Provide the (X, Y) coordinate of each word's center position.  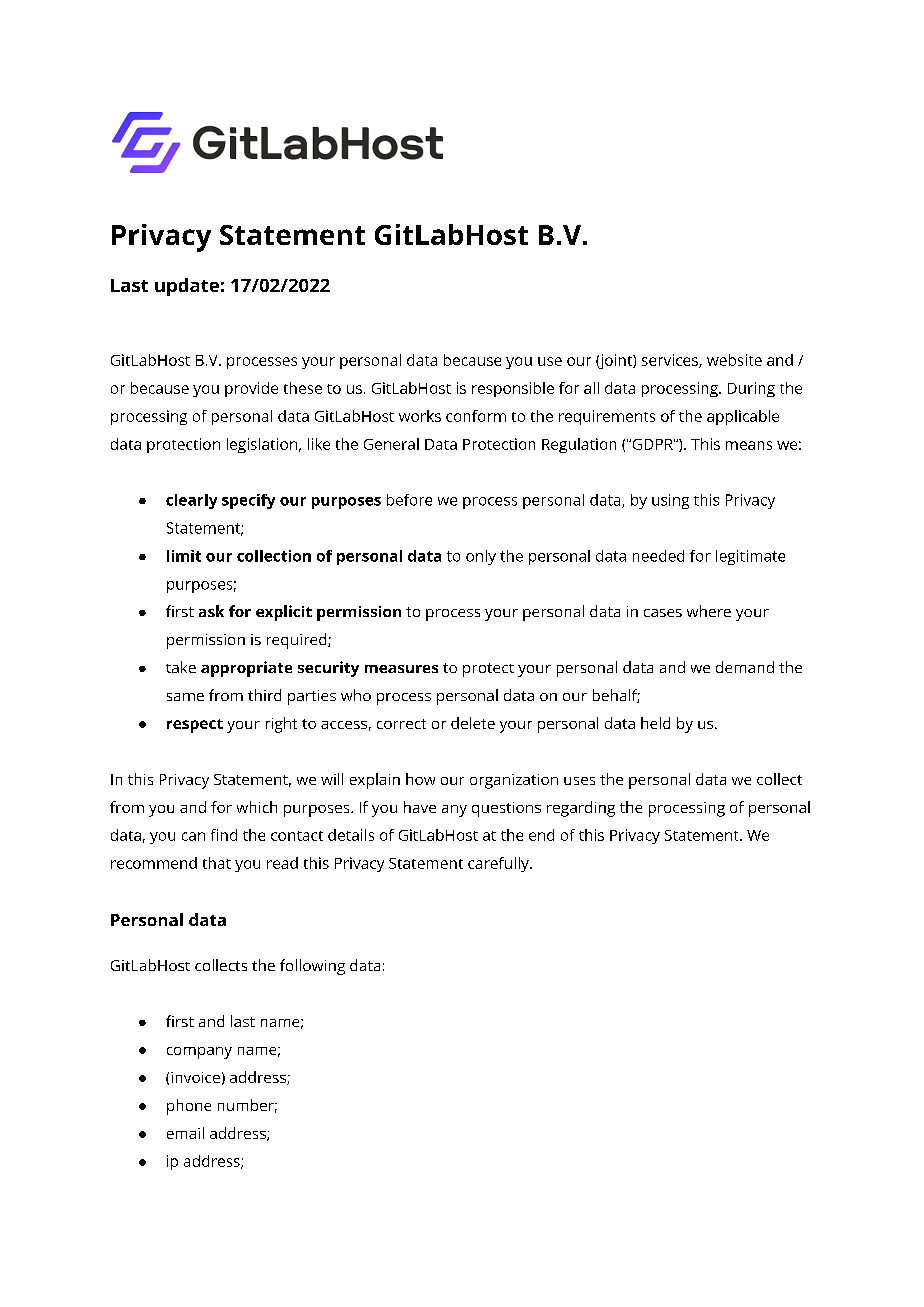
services (671, 361)
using (670, 501)
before (409, 500)
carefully (499, 864)
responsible (513, 389)
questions (506, 809)
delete (473, 723)
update (187, 287)
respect (195, 726)
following (312, 967)
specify (248, 501)
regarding (581, 809)
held (655, 723)
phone (189, 1107)
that (217, 863)
